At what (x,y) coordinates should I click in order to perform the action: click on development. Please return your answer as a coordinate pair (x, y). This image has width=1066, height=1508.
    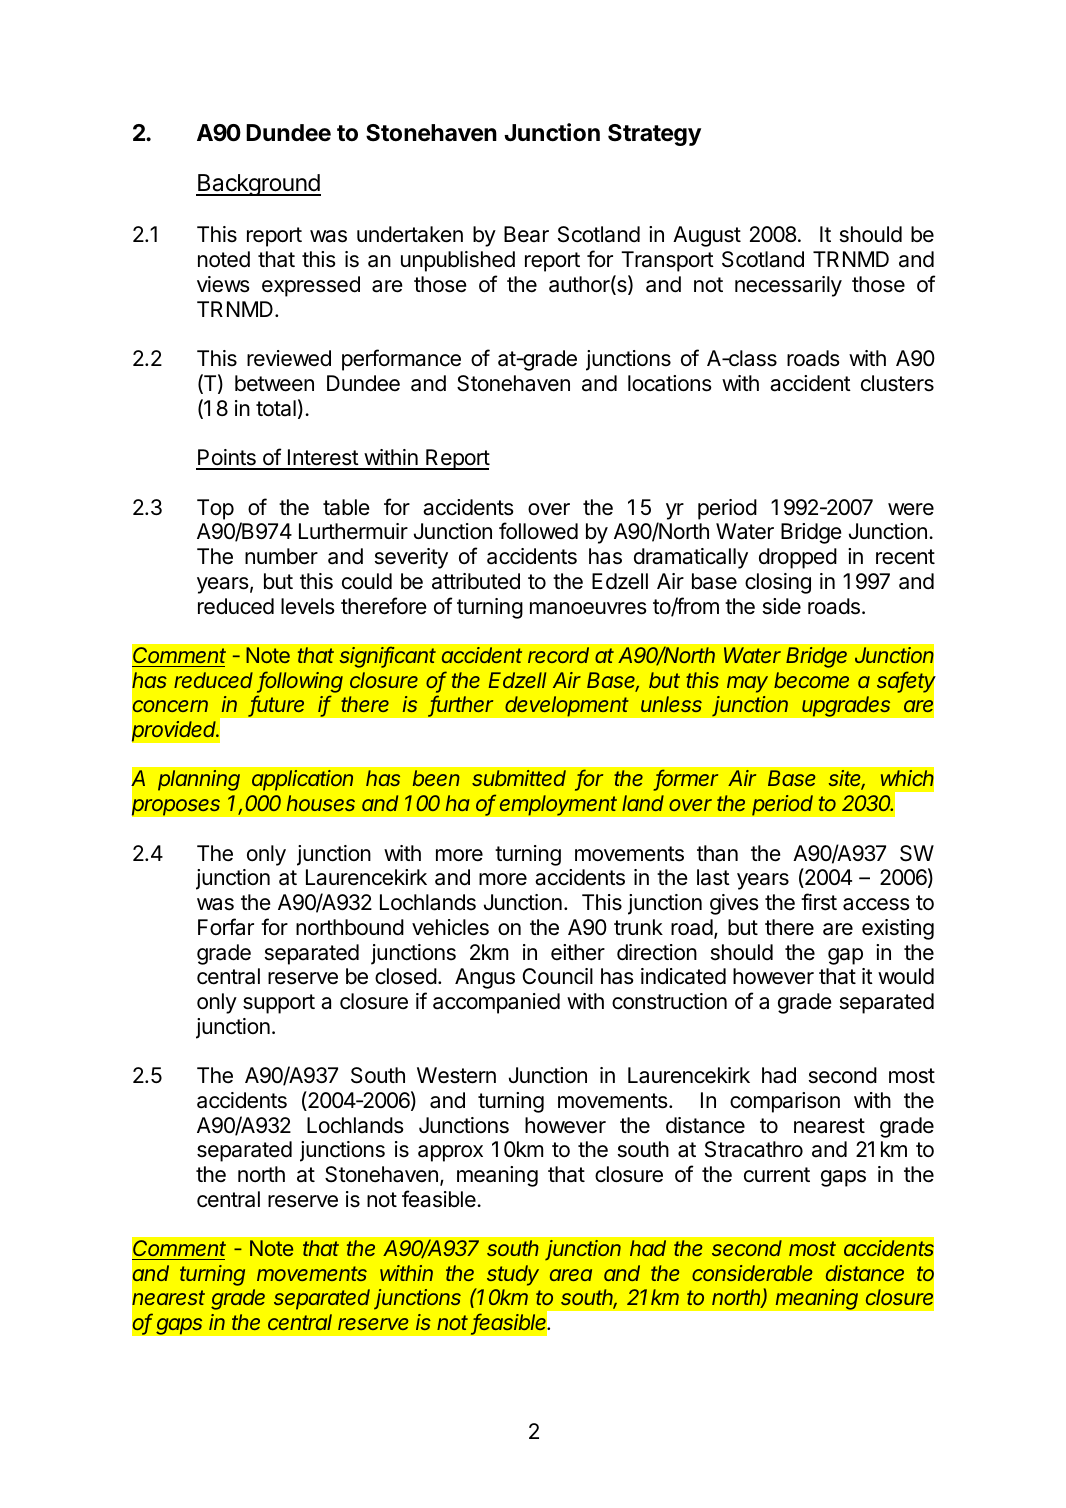
    Looking at the image, I should click on (567, 706).
